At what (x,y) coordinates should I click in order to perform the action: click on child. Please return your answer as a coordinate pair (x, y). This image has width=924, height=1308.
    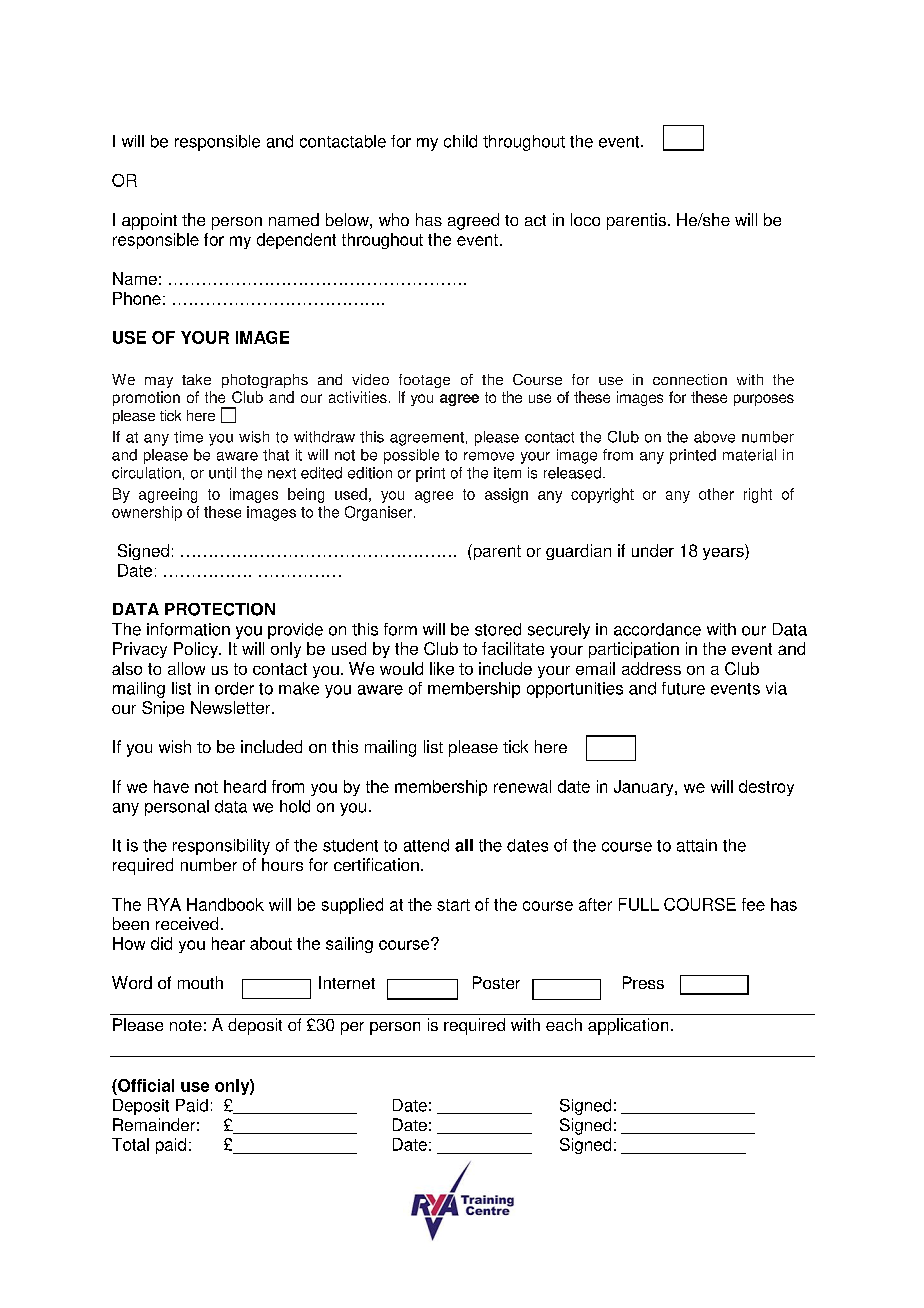
    Looking at the image, I should click on (460, 141).
